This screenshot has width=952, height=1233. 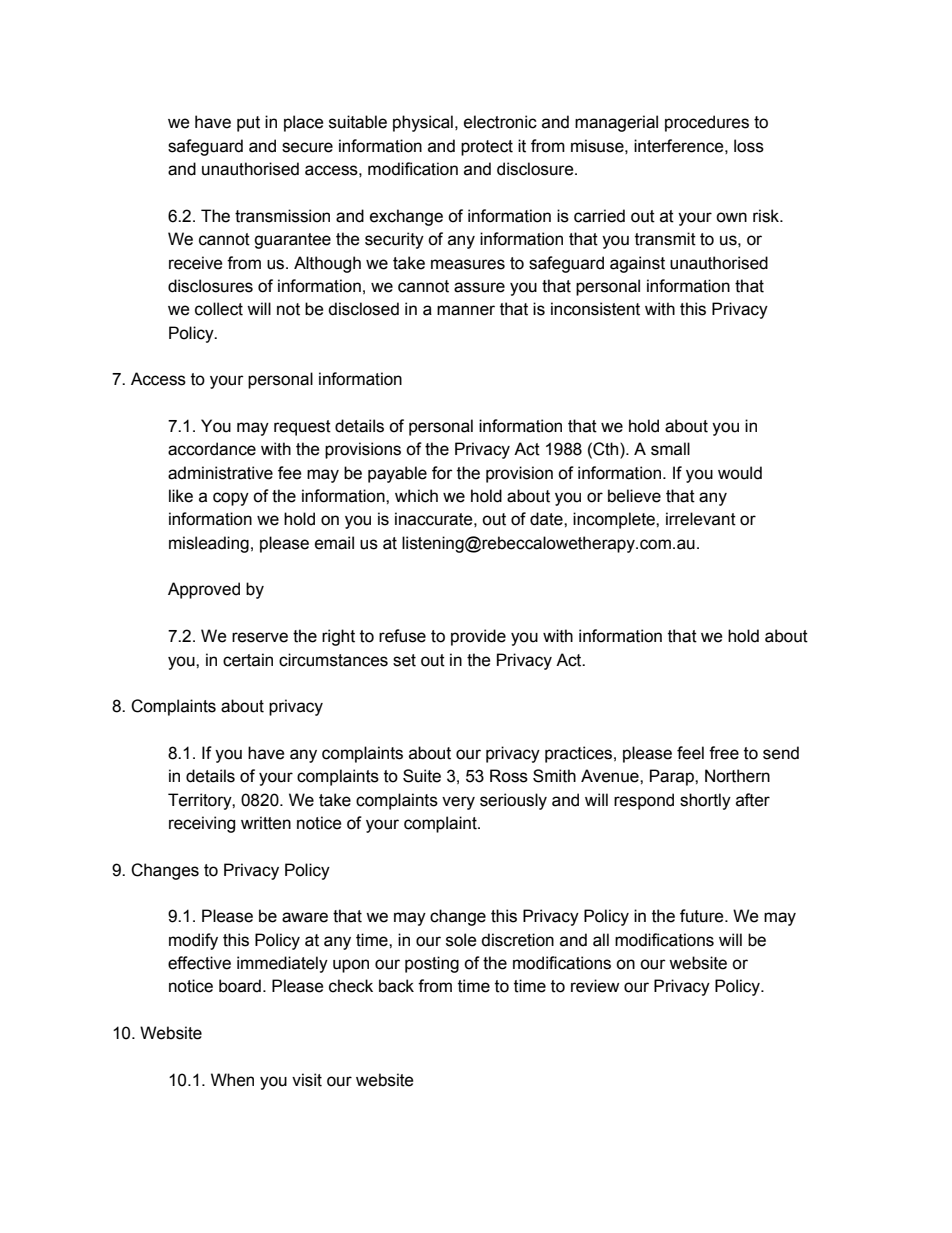 I want to click on When, so click(x=232, y=1080).
